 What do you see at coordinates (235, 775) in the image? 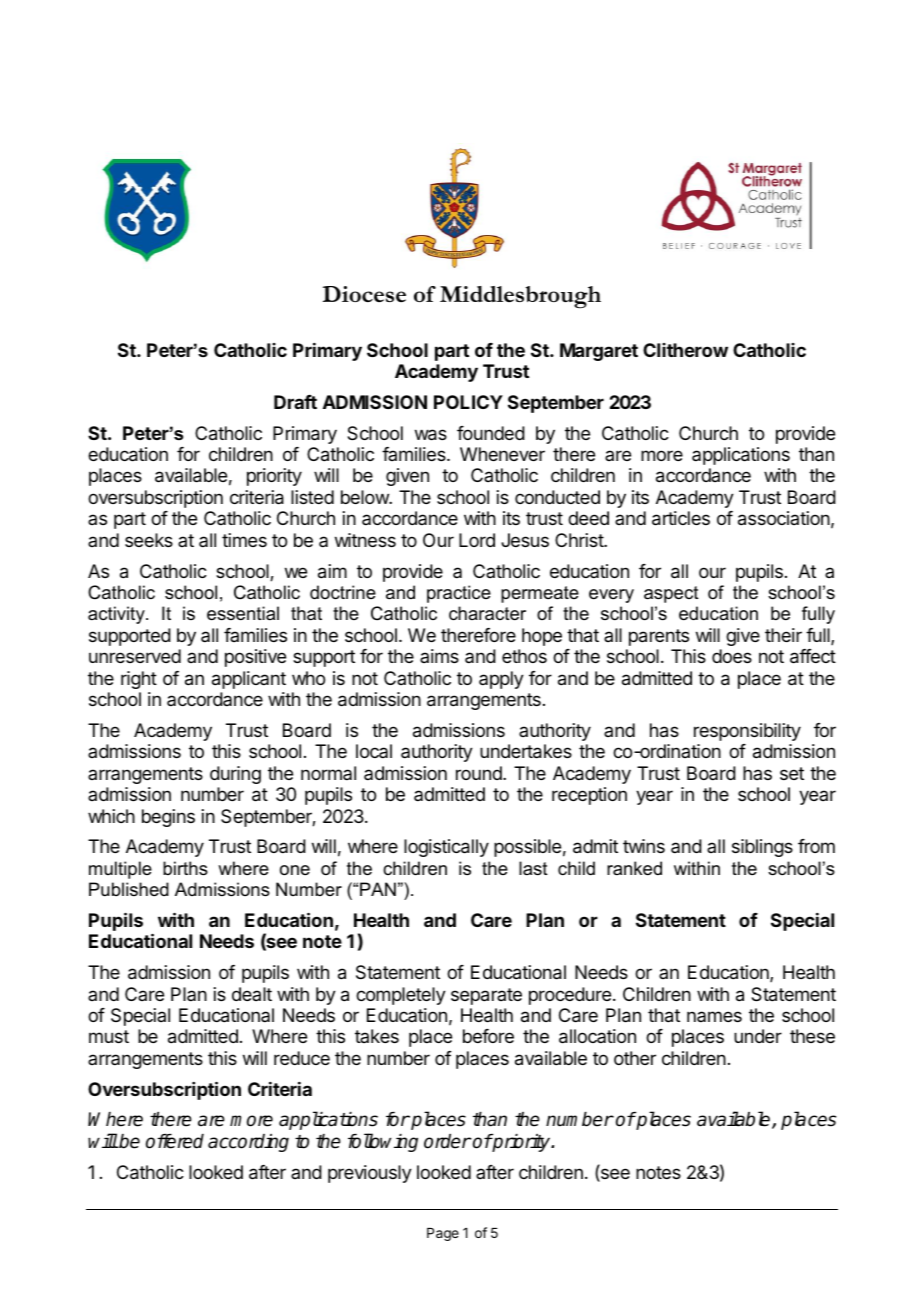
I see `during` at bounding box center [235, 775].
